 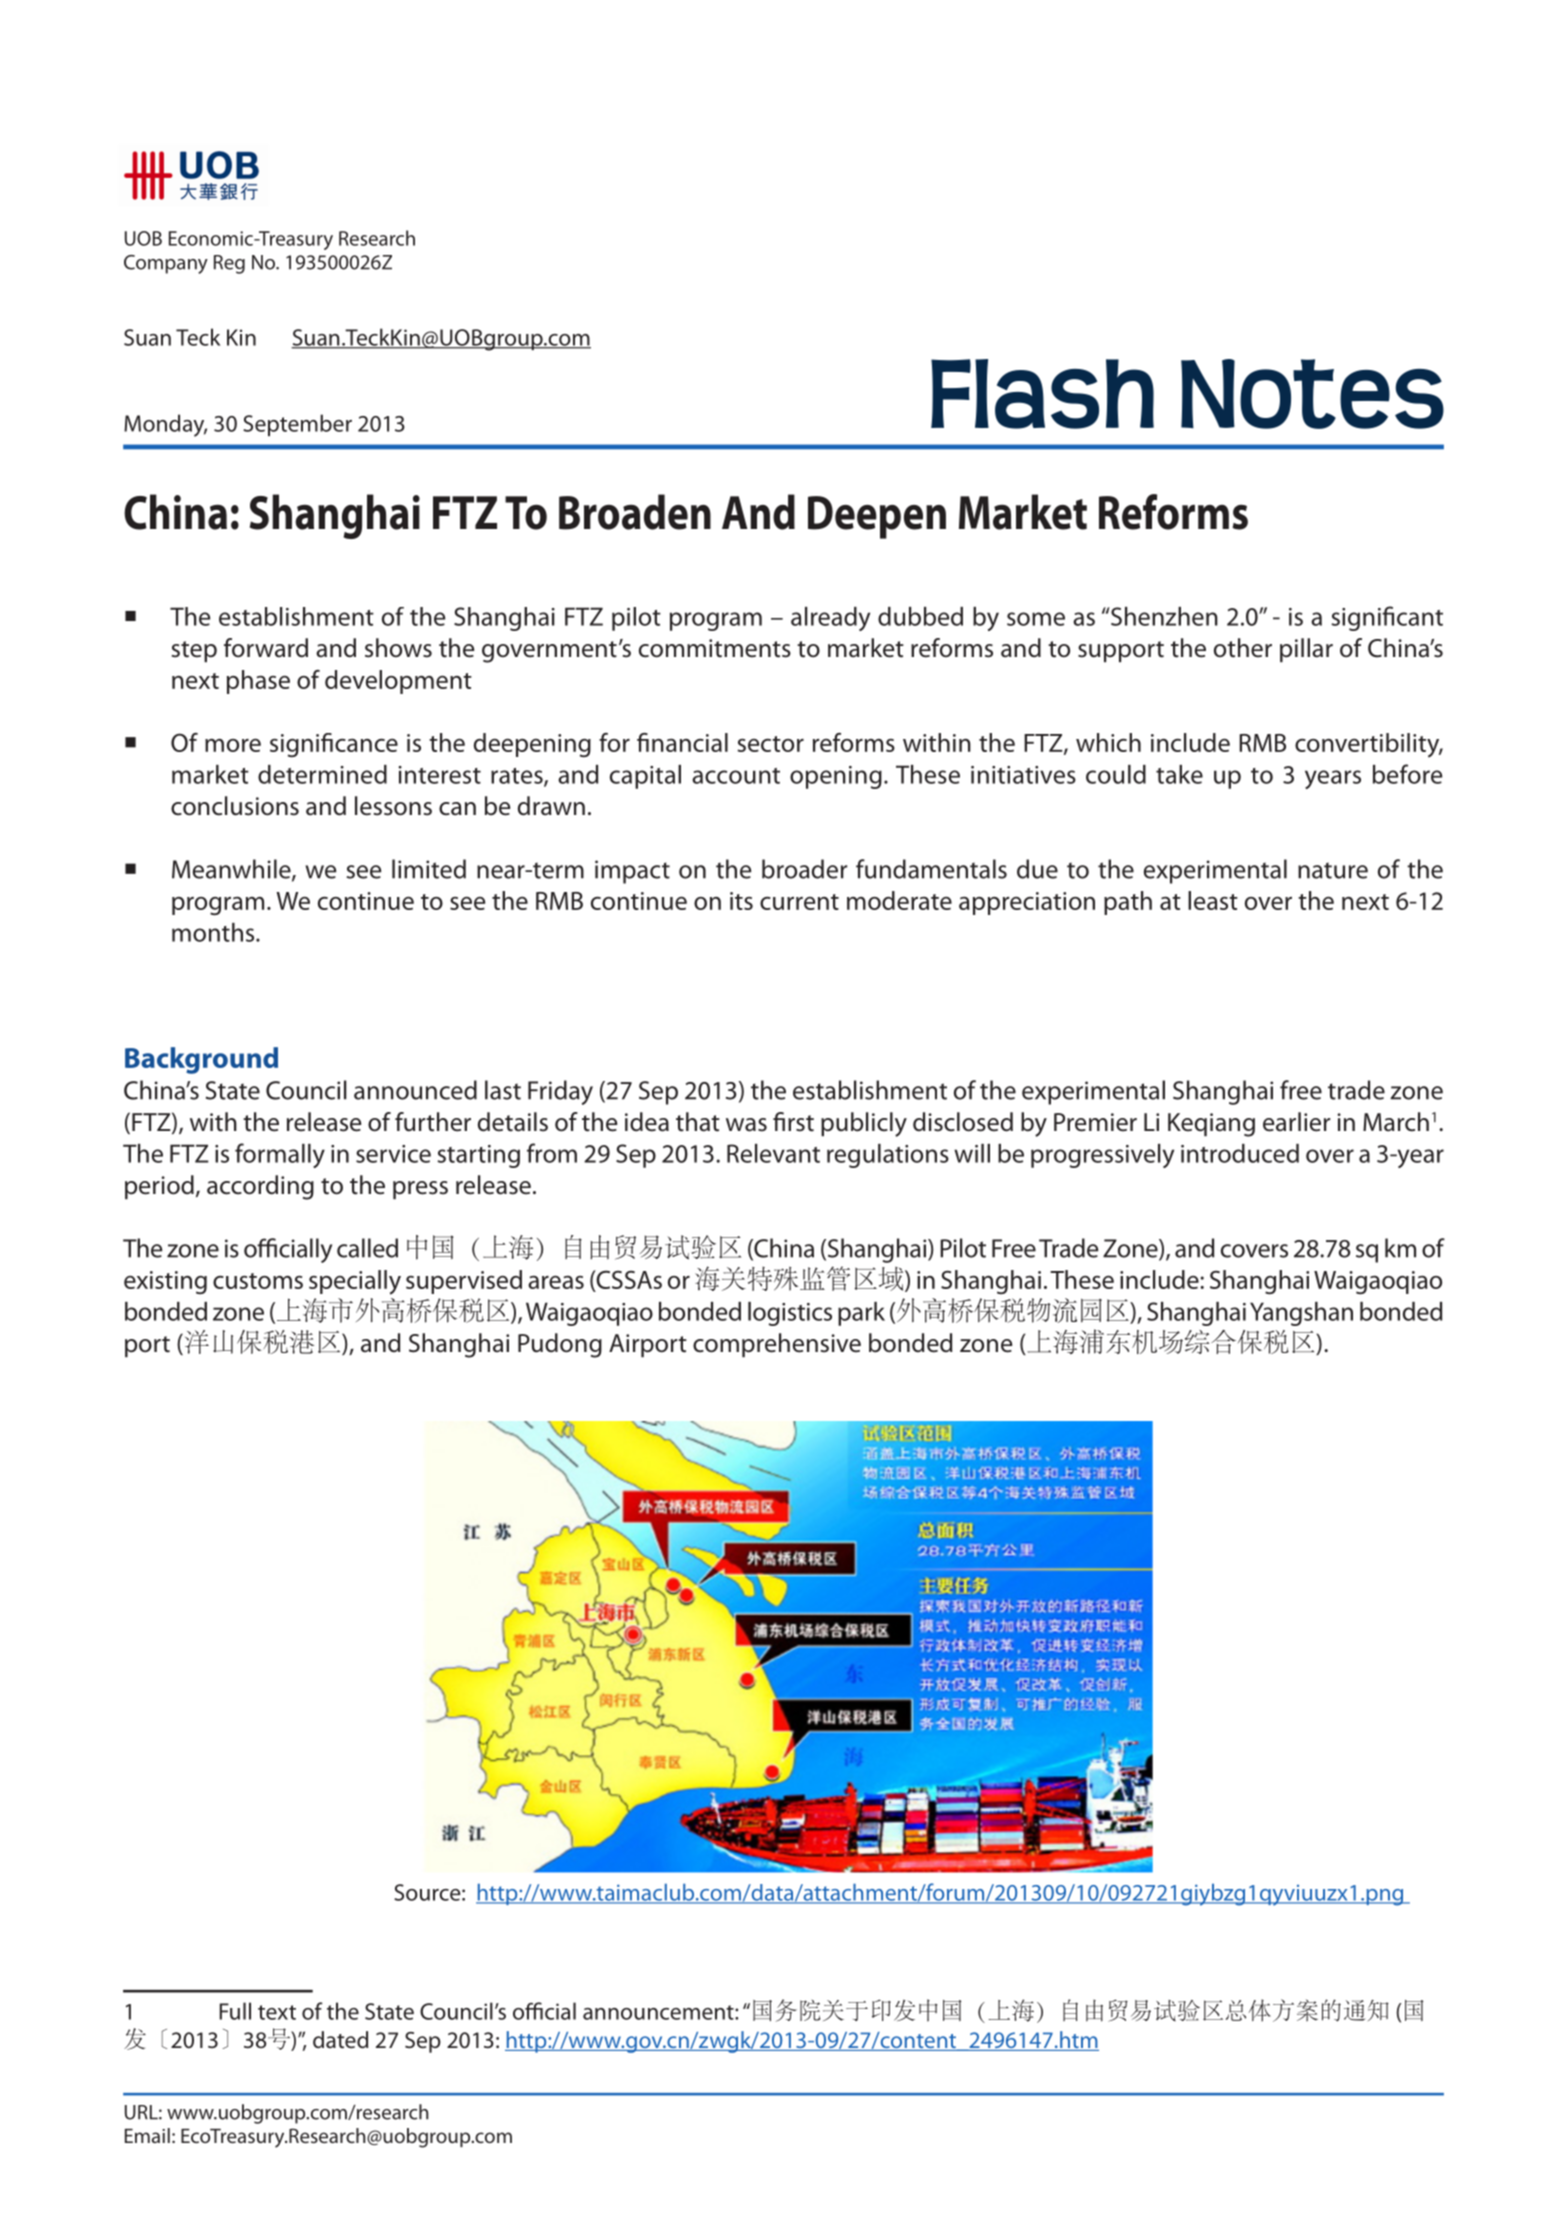 I want to click on Relevant, so click(x=773, y=1153).
